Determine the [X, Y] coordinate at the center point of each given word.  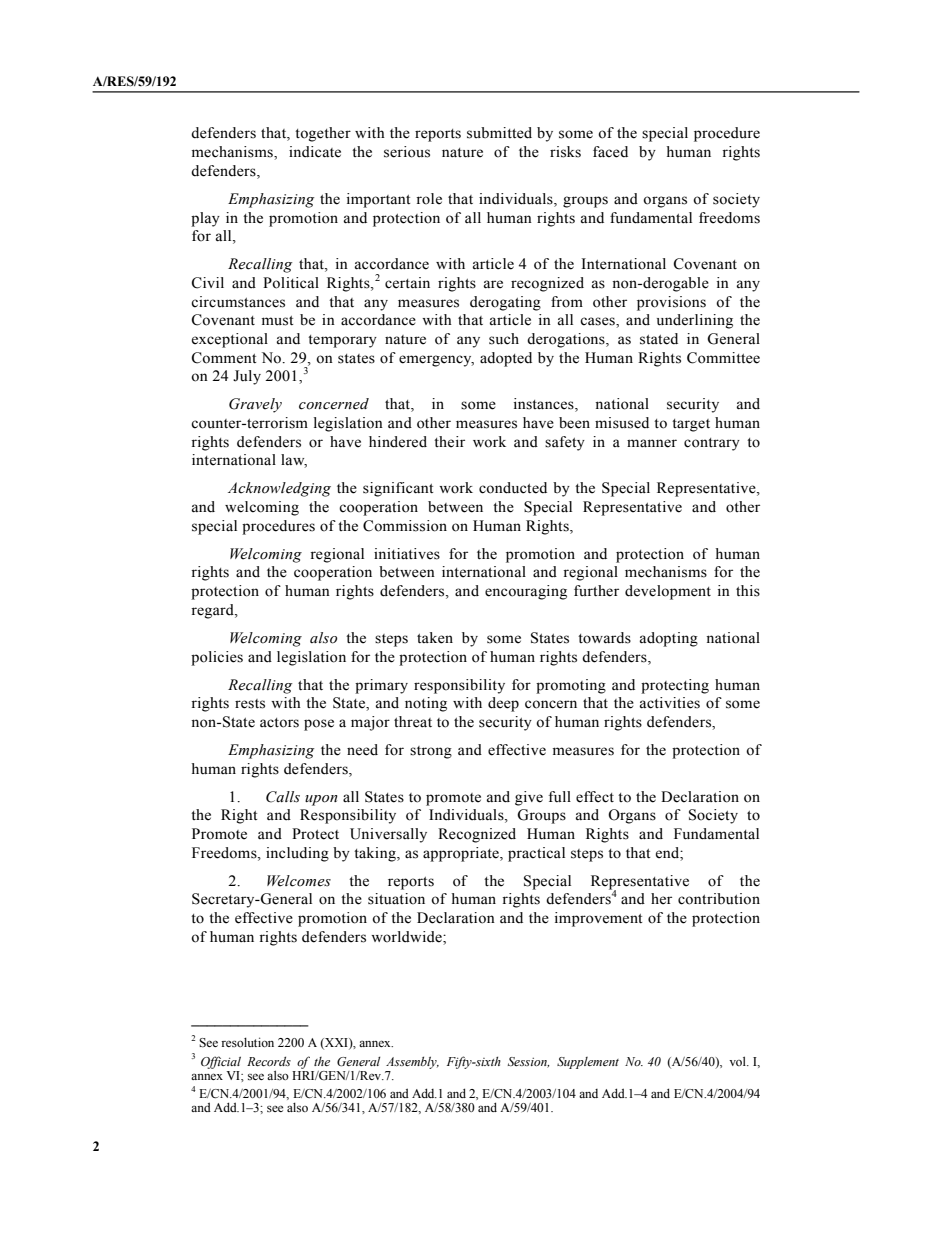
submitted [499, 133]
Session [528, 1062]
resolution [247, 1042]
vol [738, 1061]
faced [610, 152]
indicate [315, 152]
